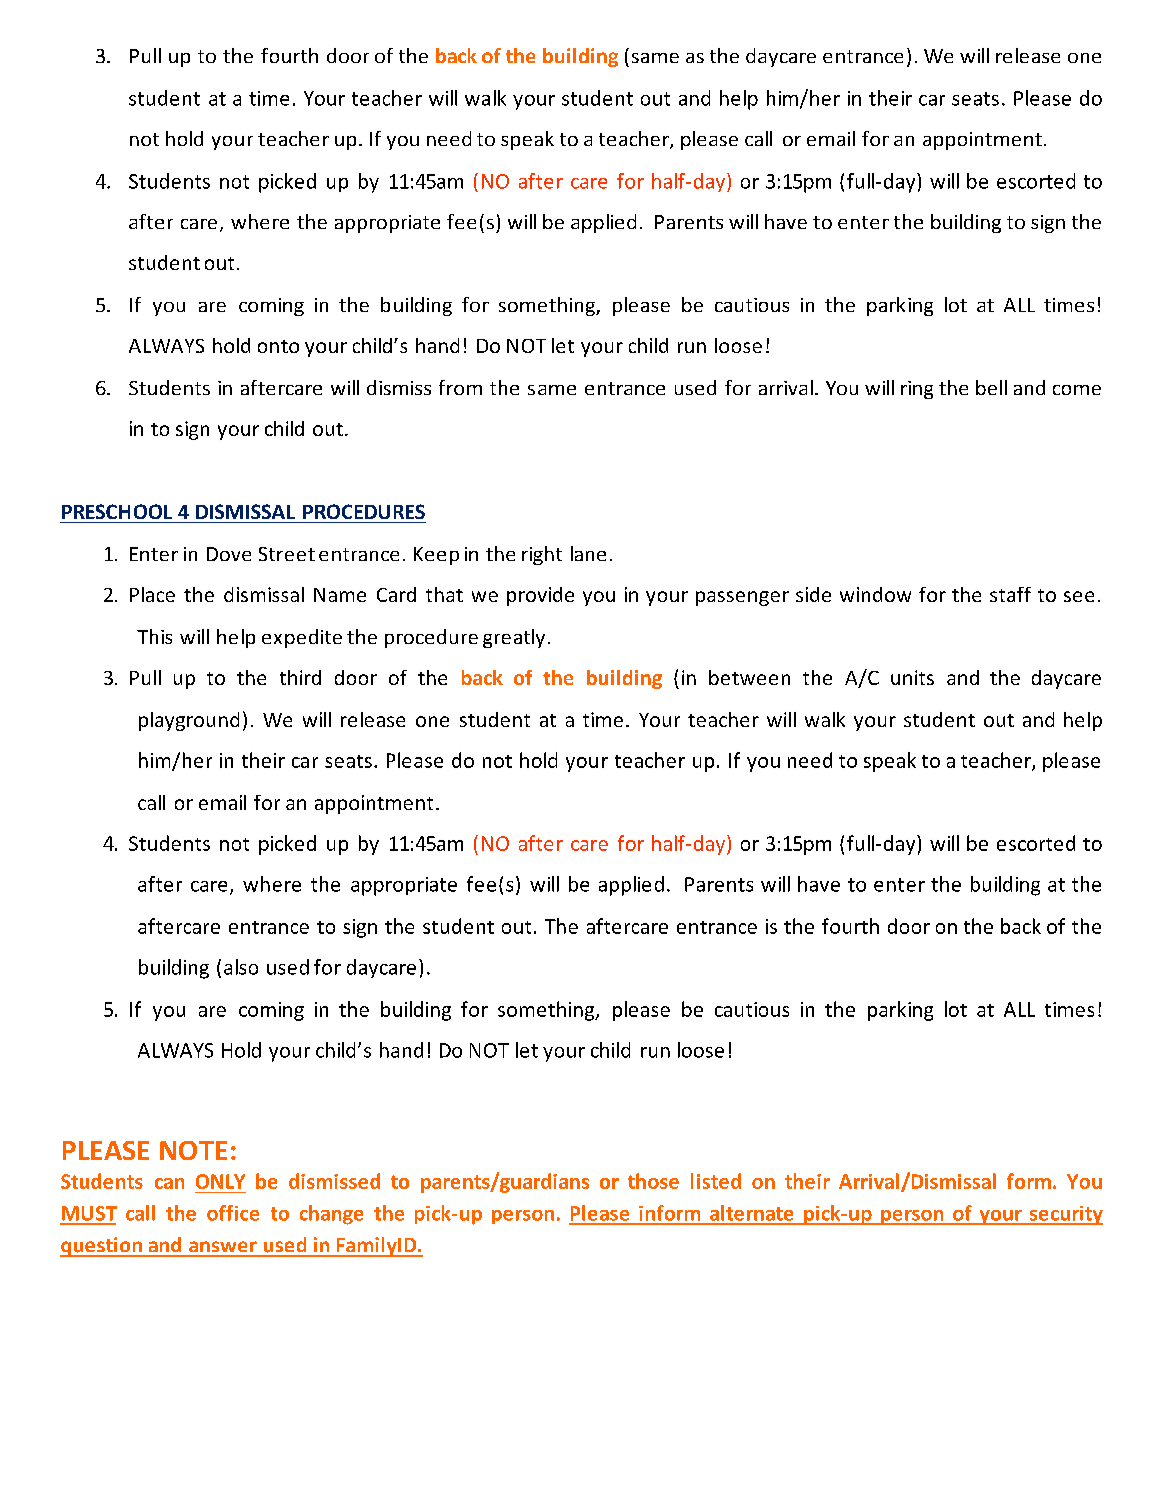 The image size is (1153, 1492). I want to click on staff, so click(1010, 594).
